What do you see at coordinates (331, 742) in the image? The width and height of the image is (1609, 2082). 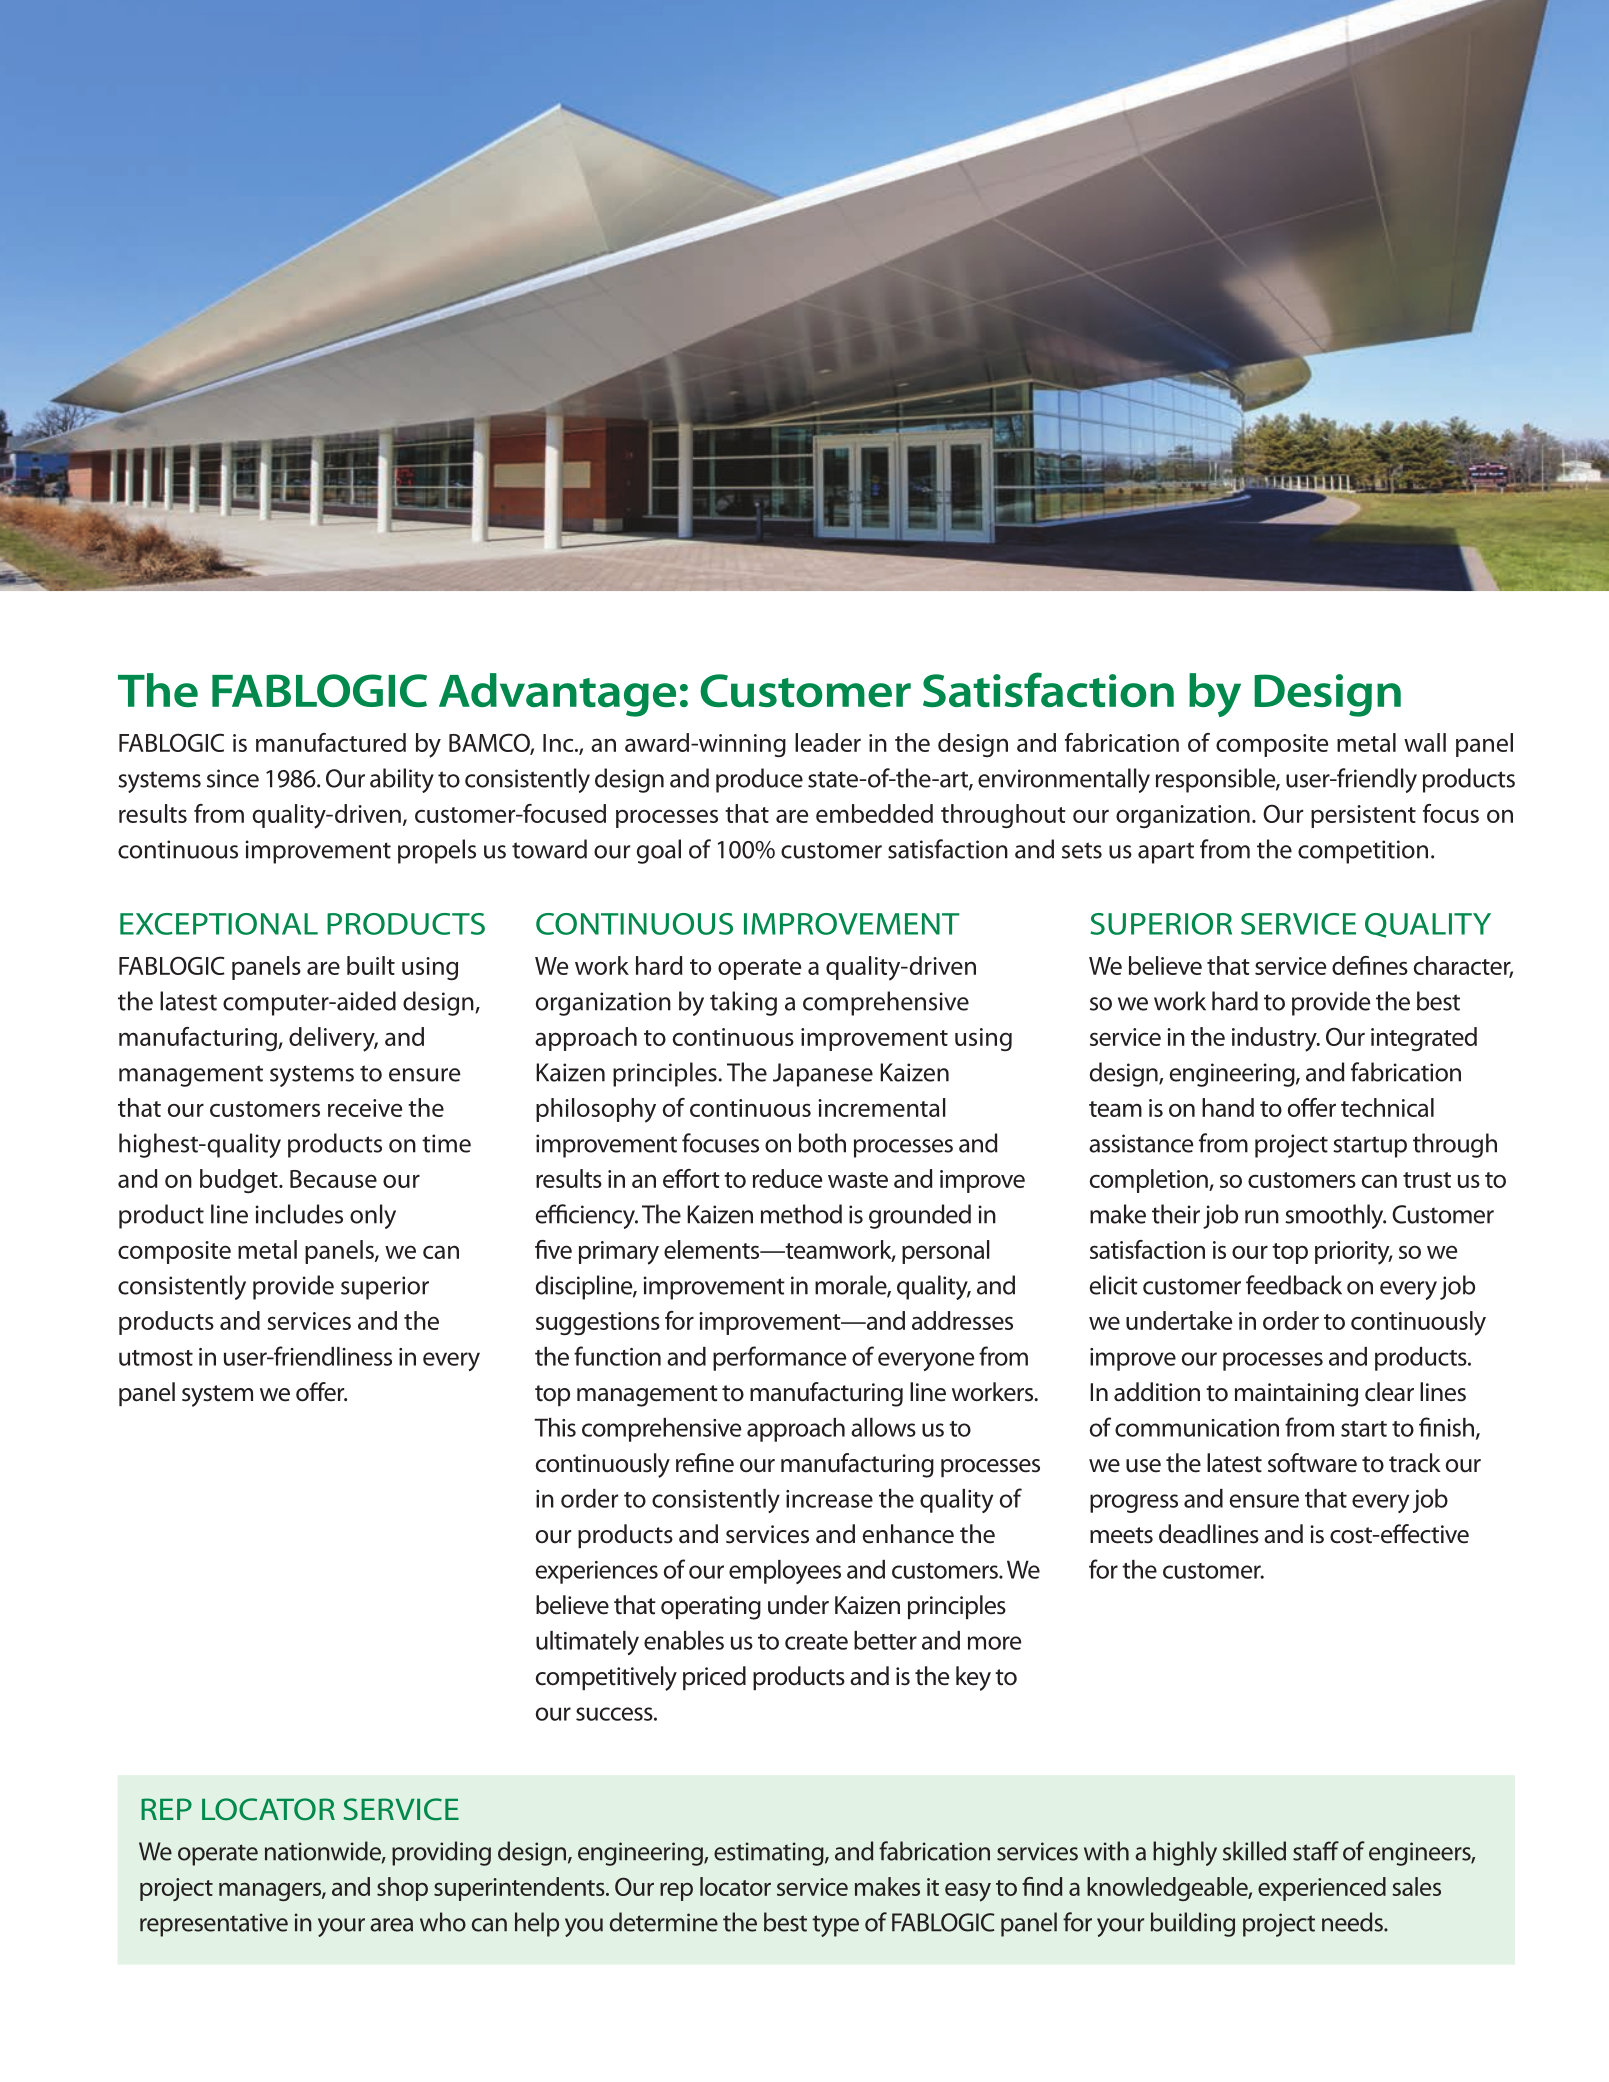 I see `manufactured` at bounding box center [331, 742].
